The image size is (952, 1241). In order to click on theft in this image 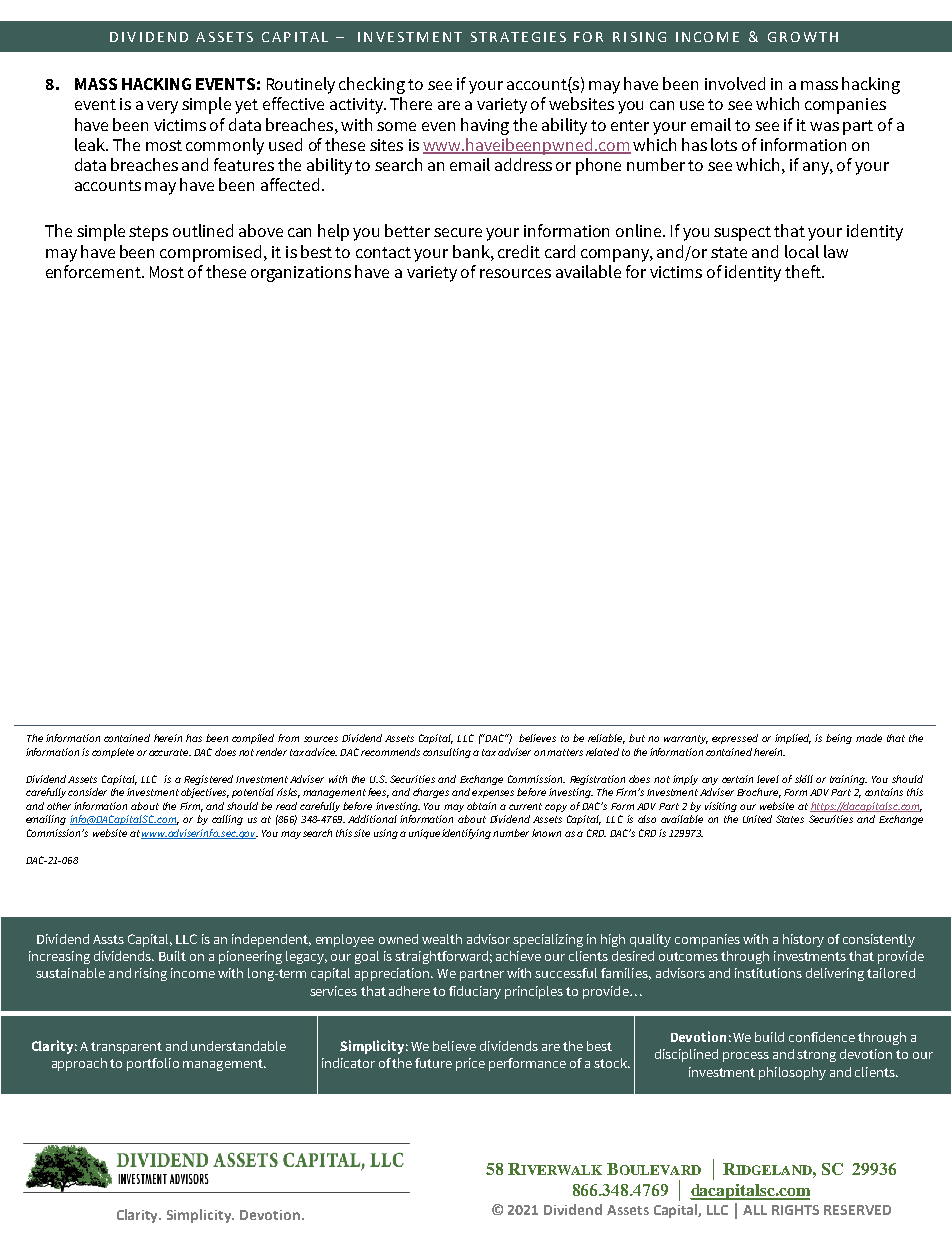, I will do `click(804, 271)`.
